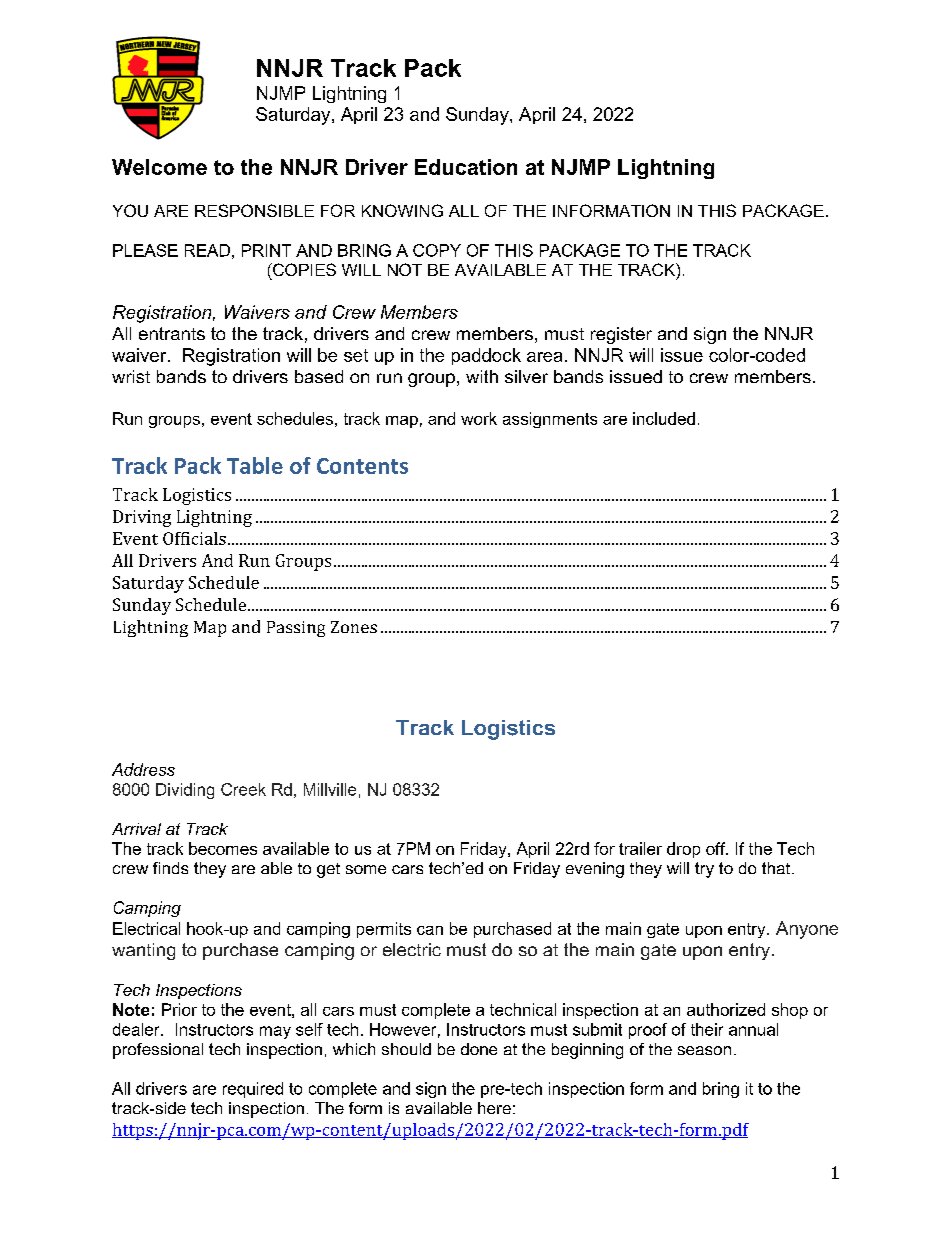 This page has height=1233, width=952. I want to click on register, so click(621, 335).
